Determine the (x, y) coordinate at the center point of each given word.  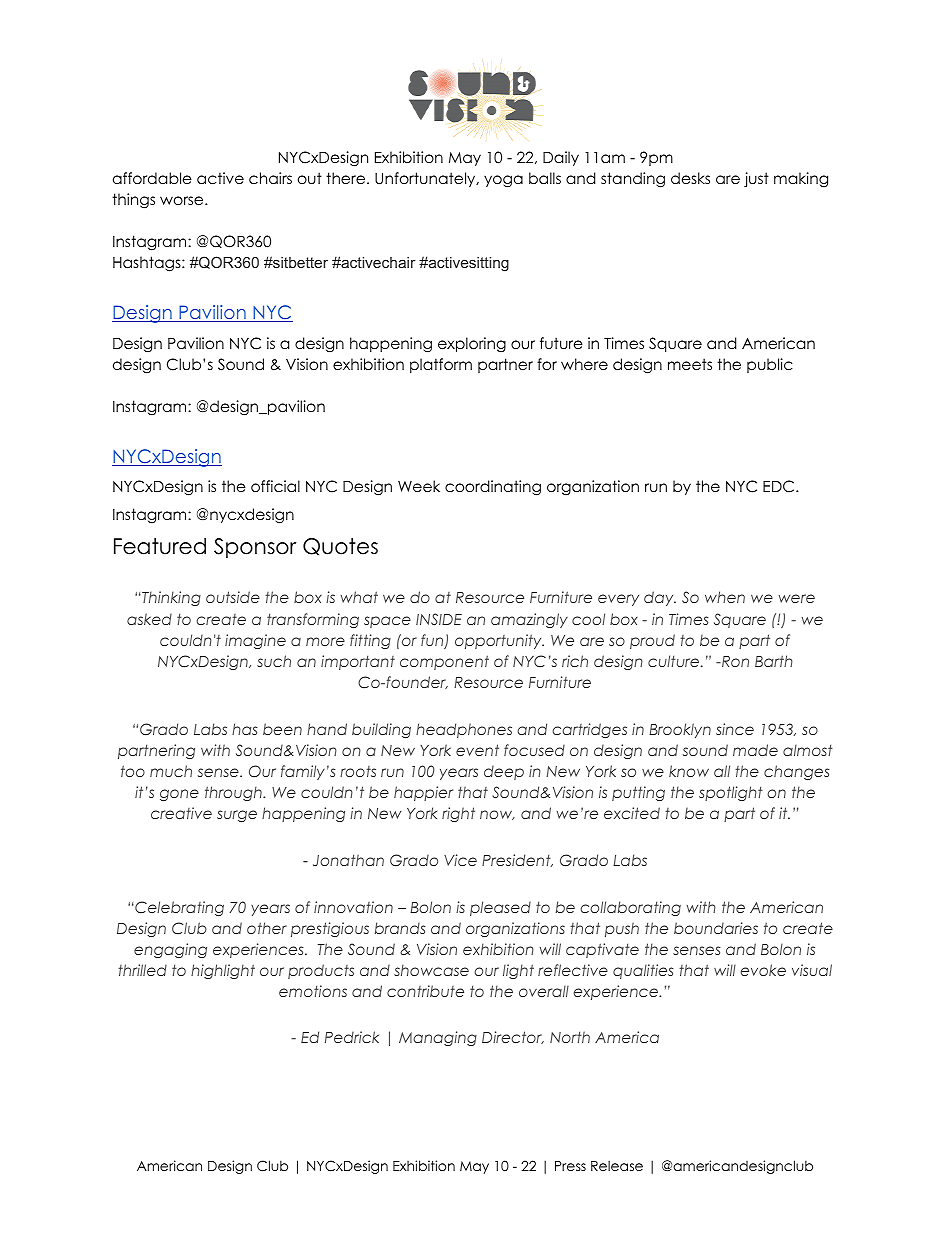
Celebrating (178, 908)
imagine (255, 641)
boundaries (716, 928)
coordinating (493, 488)
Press (570, 1166)
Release (617, 1165)
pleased (500, 908)
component (444, 662)
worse (183, 200)
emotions (313, 991)
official (275, 486)
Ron (734, 661)
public (769, 365)
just (756, 179)
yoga (503, 181)
